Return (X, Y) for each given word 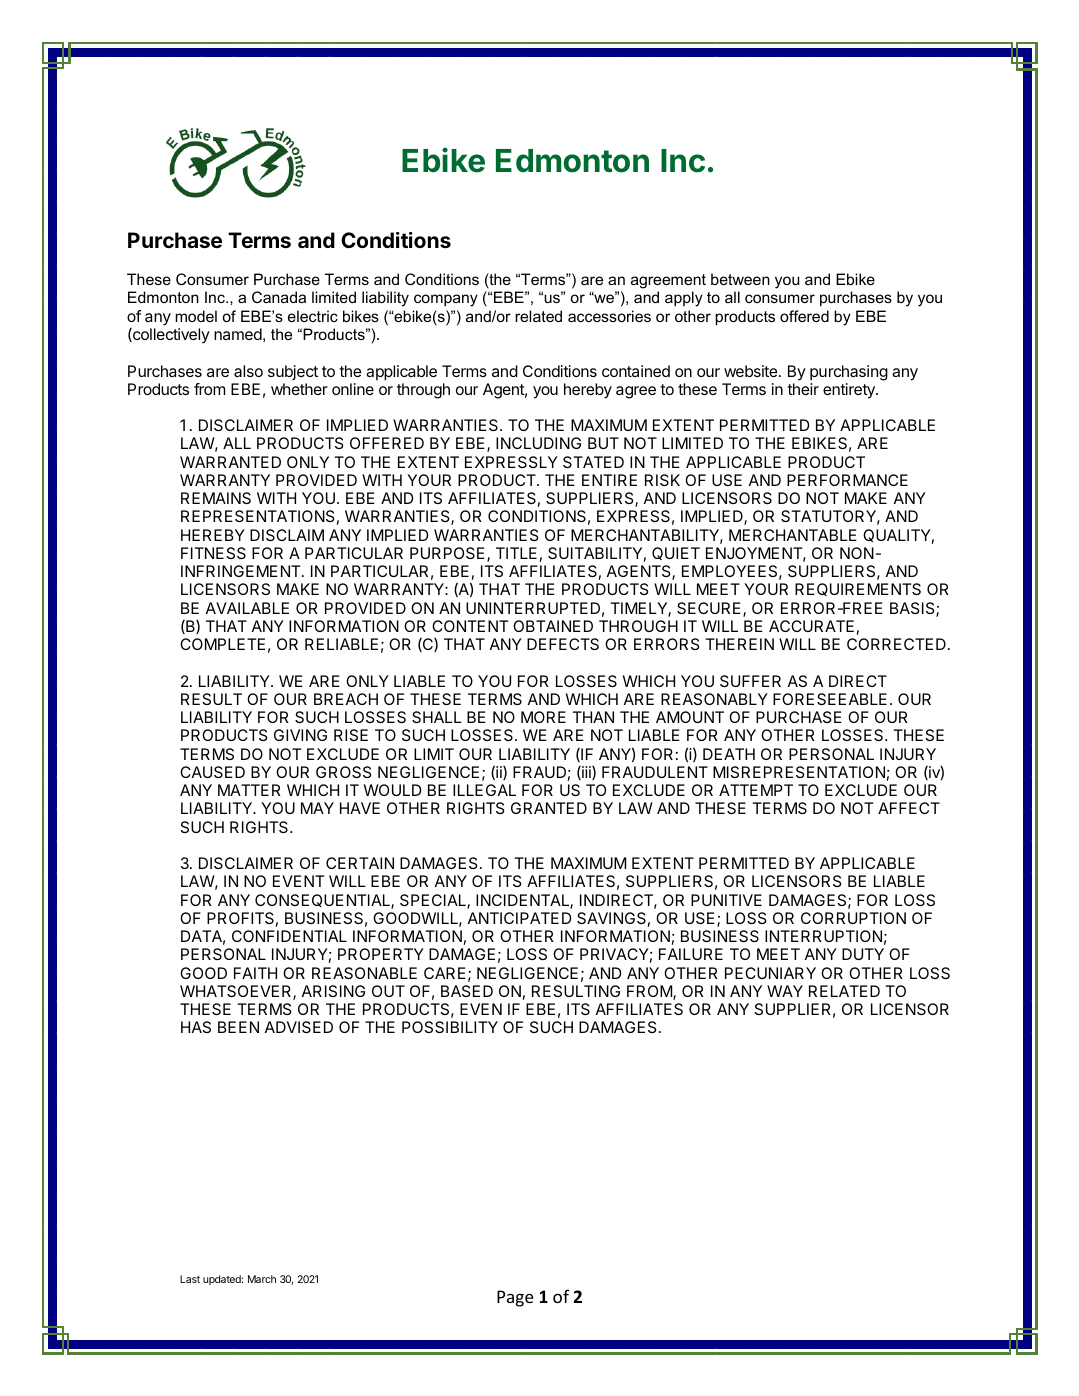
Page (515, 1298)
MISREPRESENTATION (799, 772)
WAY (785, 991)
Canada (279, 297)
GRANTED (549, 808)
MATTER (249, 790)
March (262, 1279)
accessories (609, 316)
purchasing (849, 373)
